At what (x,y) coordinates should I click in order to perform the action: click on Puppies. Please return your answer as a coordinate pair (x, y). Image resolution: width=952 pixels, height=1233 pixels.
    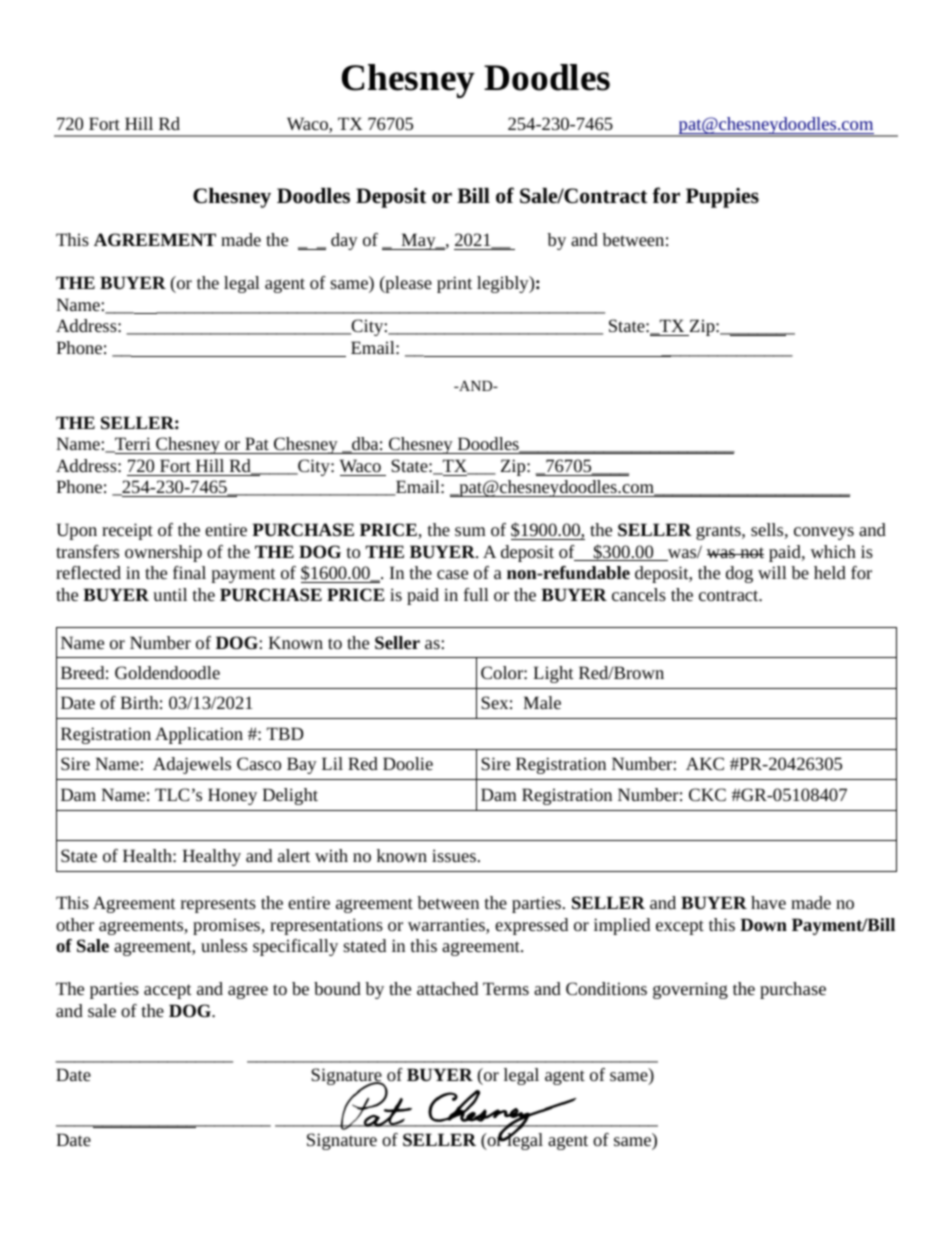
    Looking at the image, I should click on (722, 198).
